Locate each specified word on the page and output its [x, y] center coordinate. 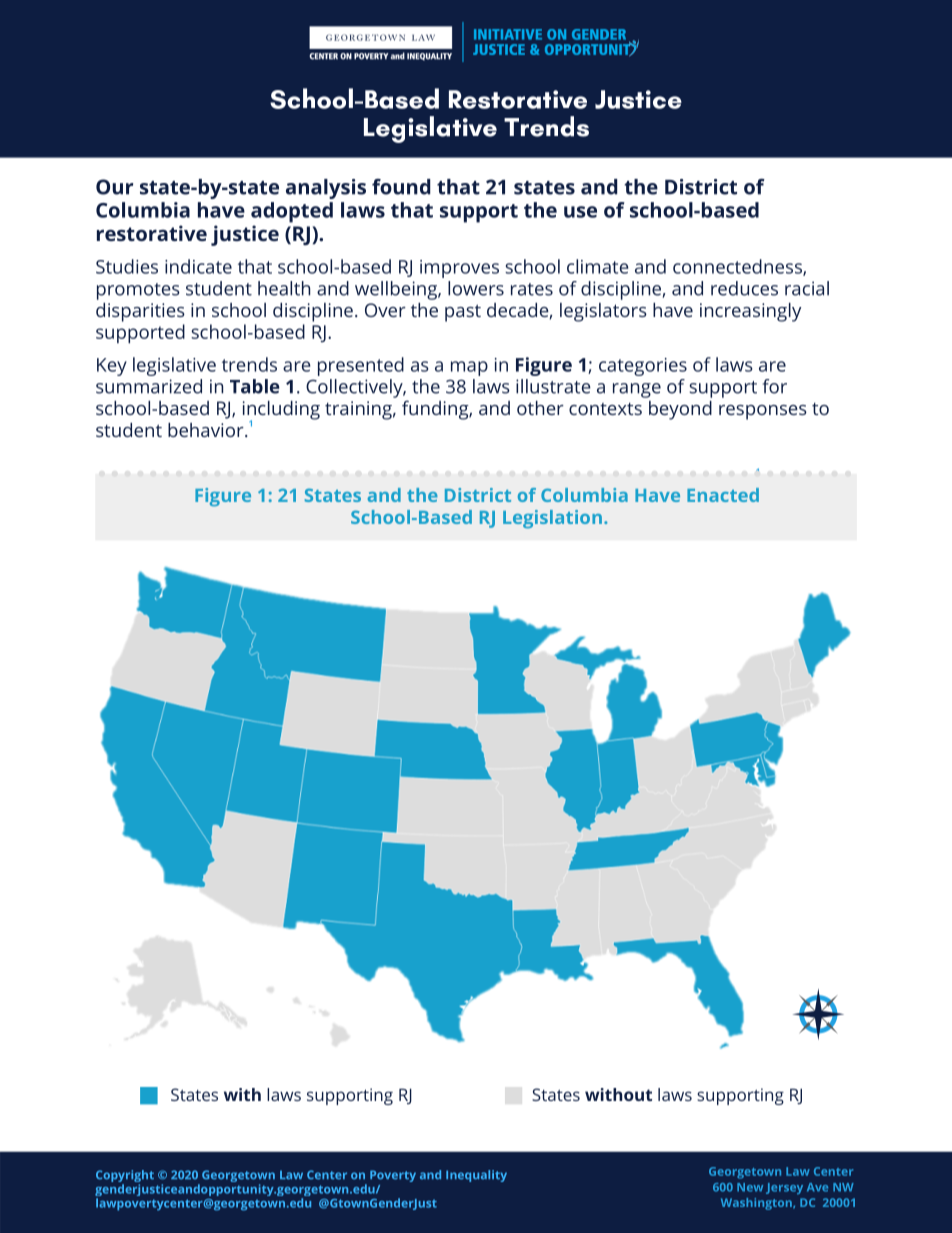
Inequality [476, 1176]
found [401, 187]
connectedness [738, 267]
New [750, 1187]
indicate [198, 266]
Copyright [125, 1177]
